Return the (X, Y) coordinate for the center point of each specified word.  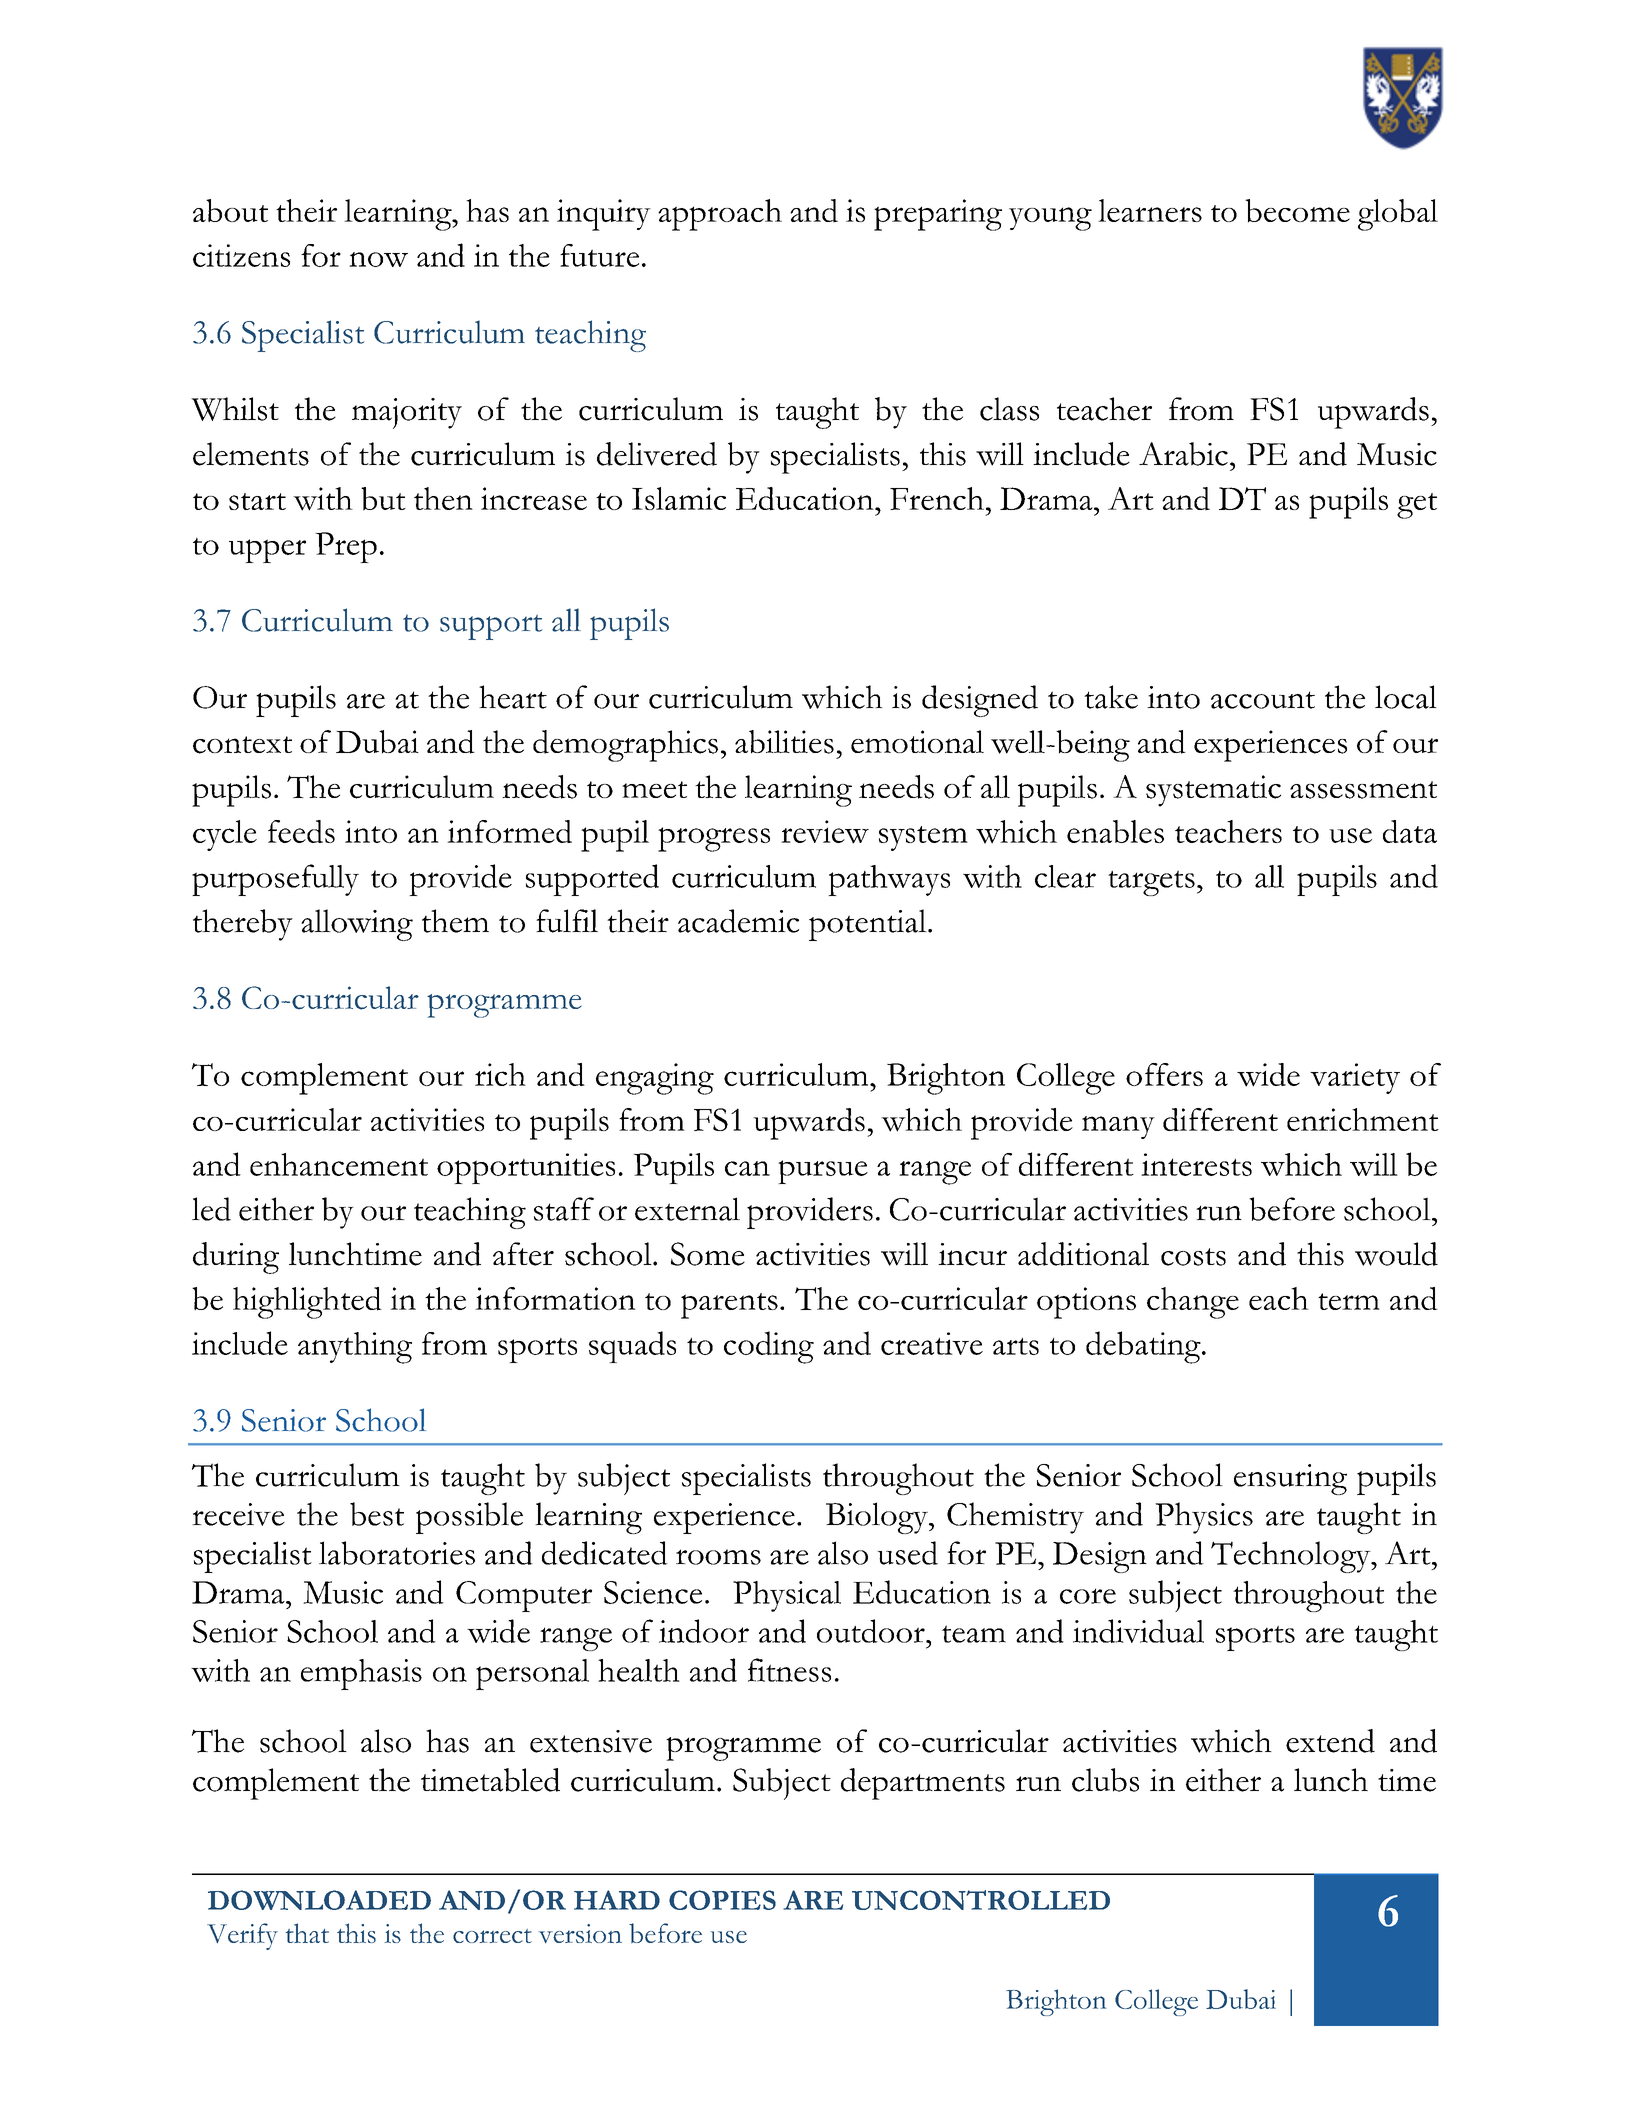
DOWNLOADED (319, 1900)
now (378, 259)
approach (720, 215)
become (1297, 211)
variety (1355, 1078)
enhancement (339, 1164)
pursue (823, 1172)
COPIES (722, 1900)
